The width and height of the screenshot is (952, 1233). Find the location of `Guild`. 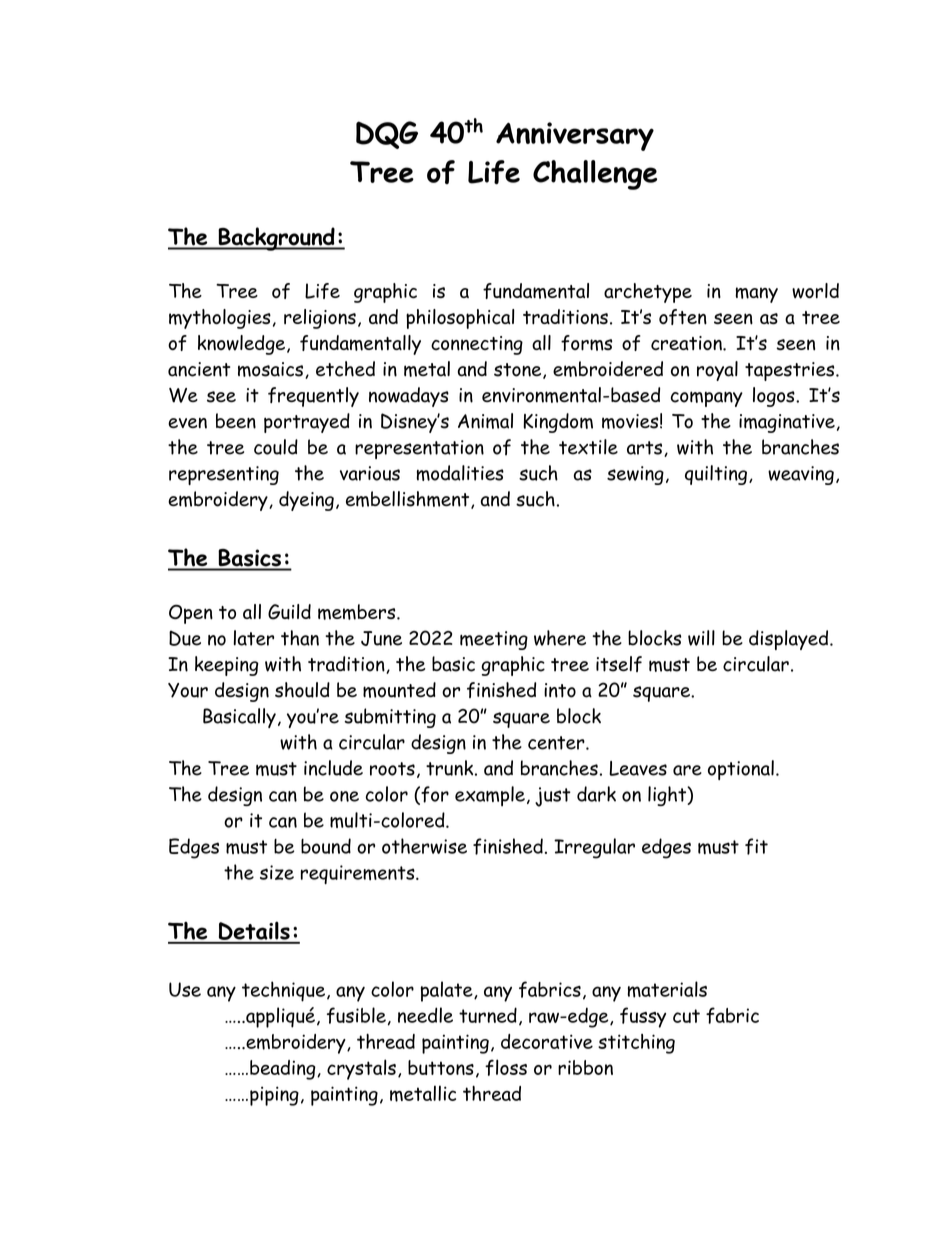

Guild is located at coordinates (289, 612).
